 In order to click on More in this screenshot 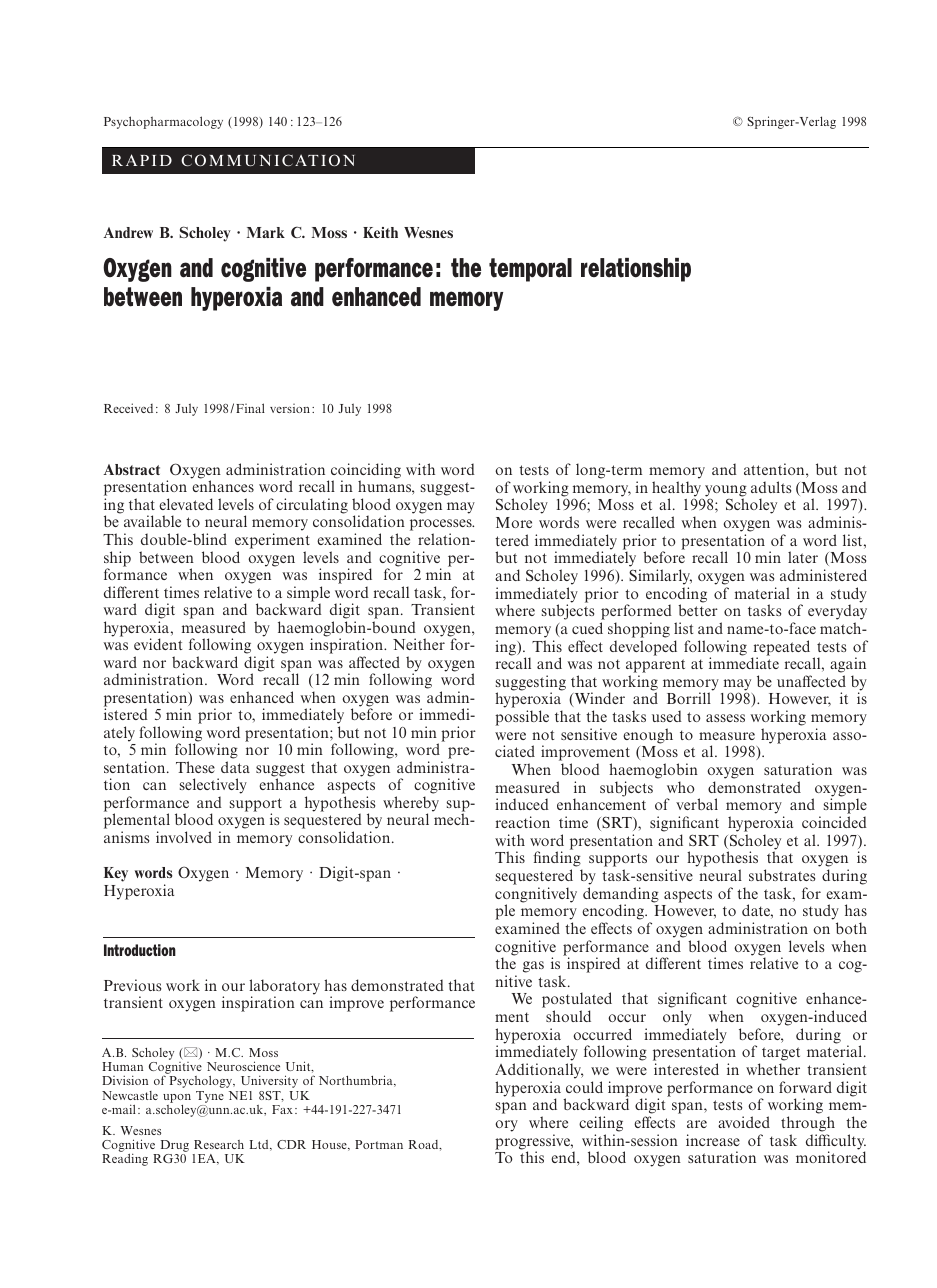, I will do `click(514, 522)`.
